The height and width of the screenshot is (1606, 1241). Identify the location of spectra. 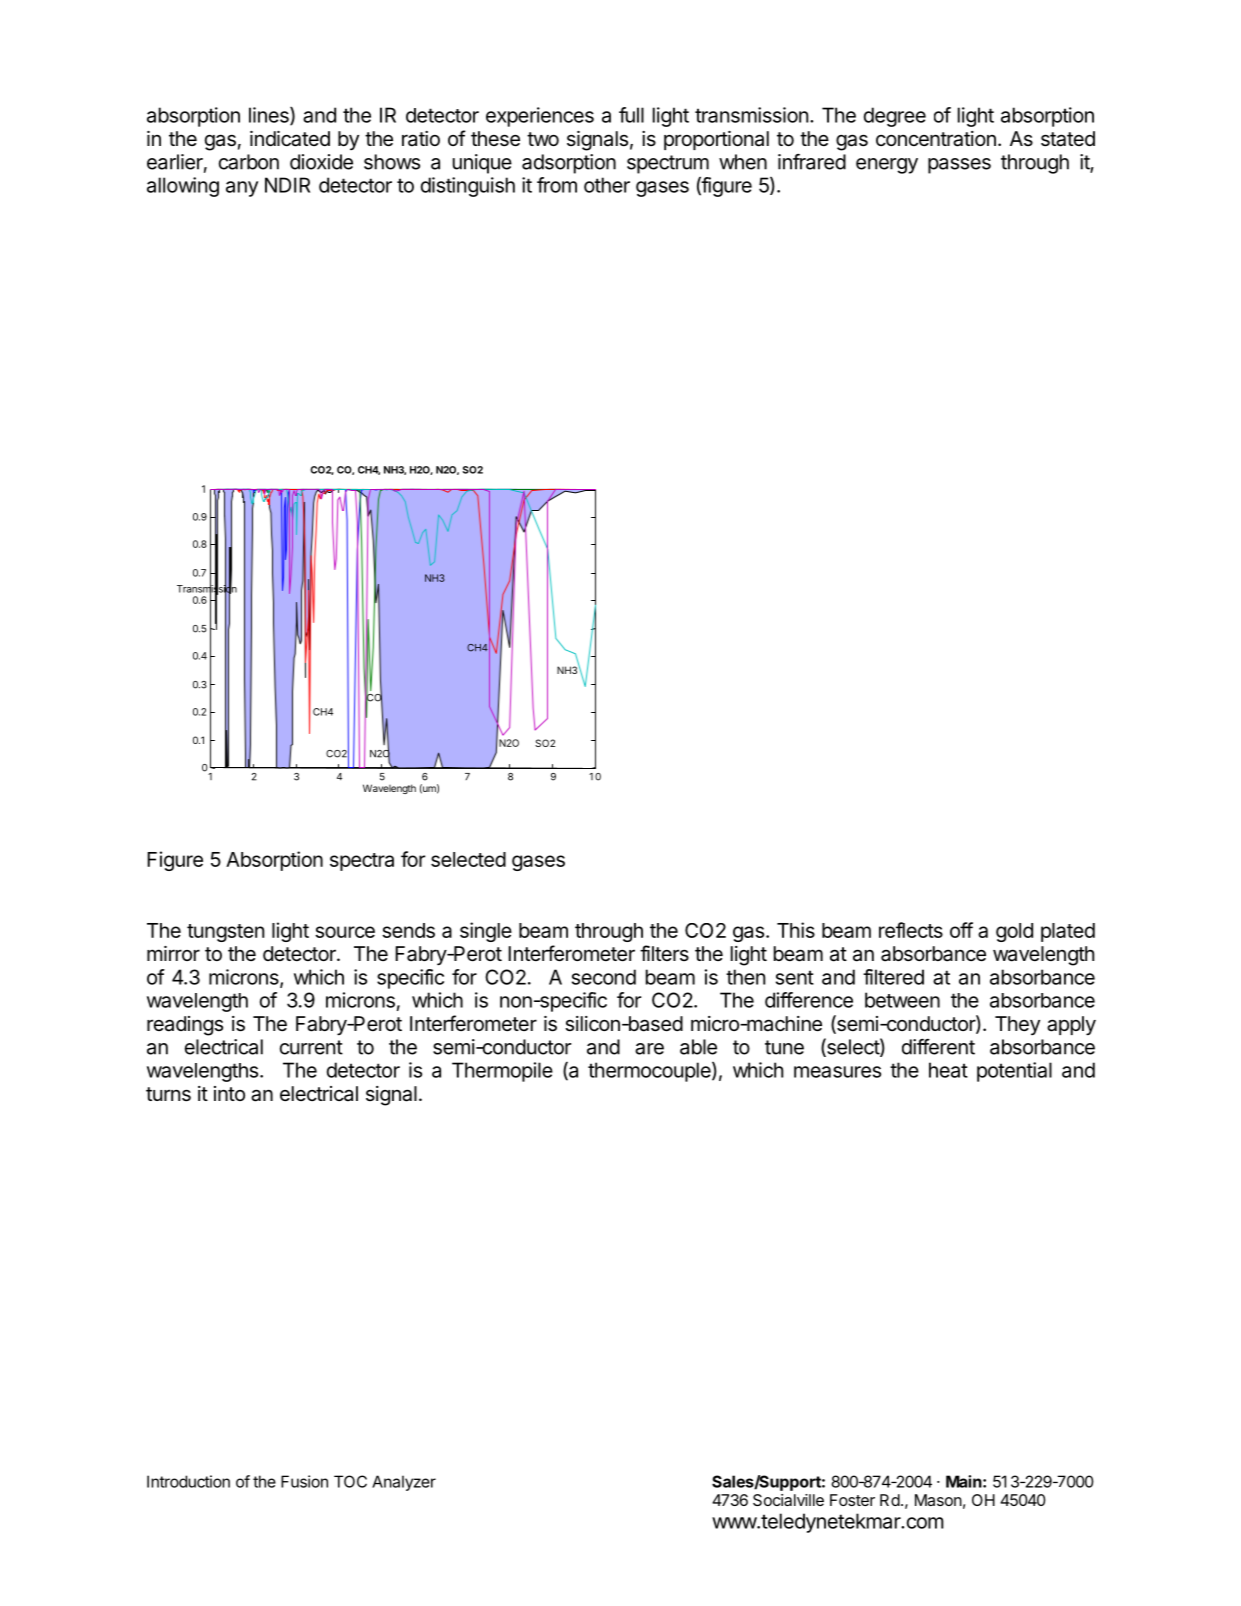
(362, 862).
